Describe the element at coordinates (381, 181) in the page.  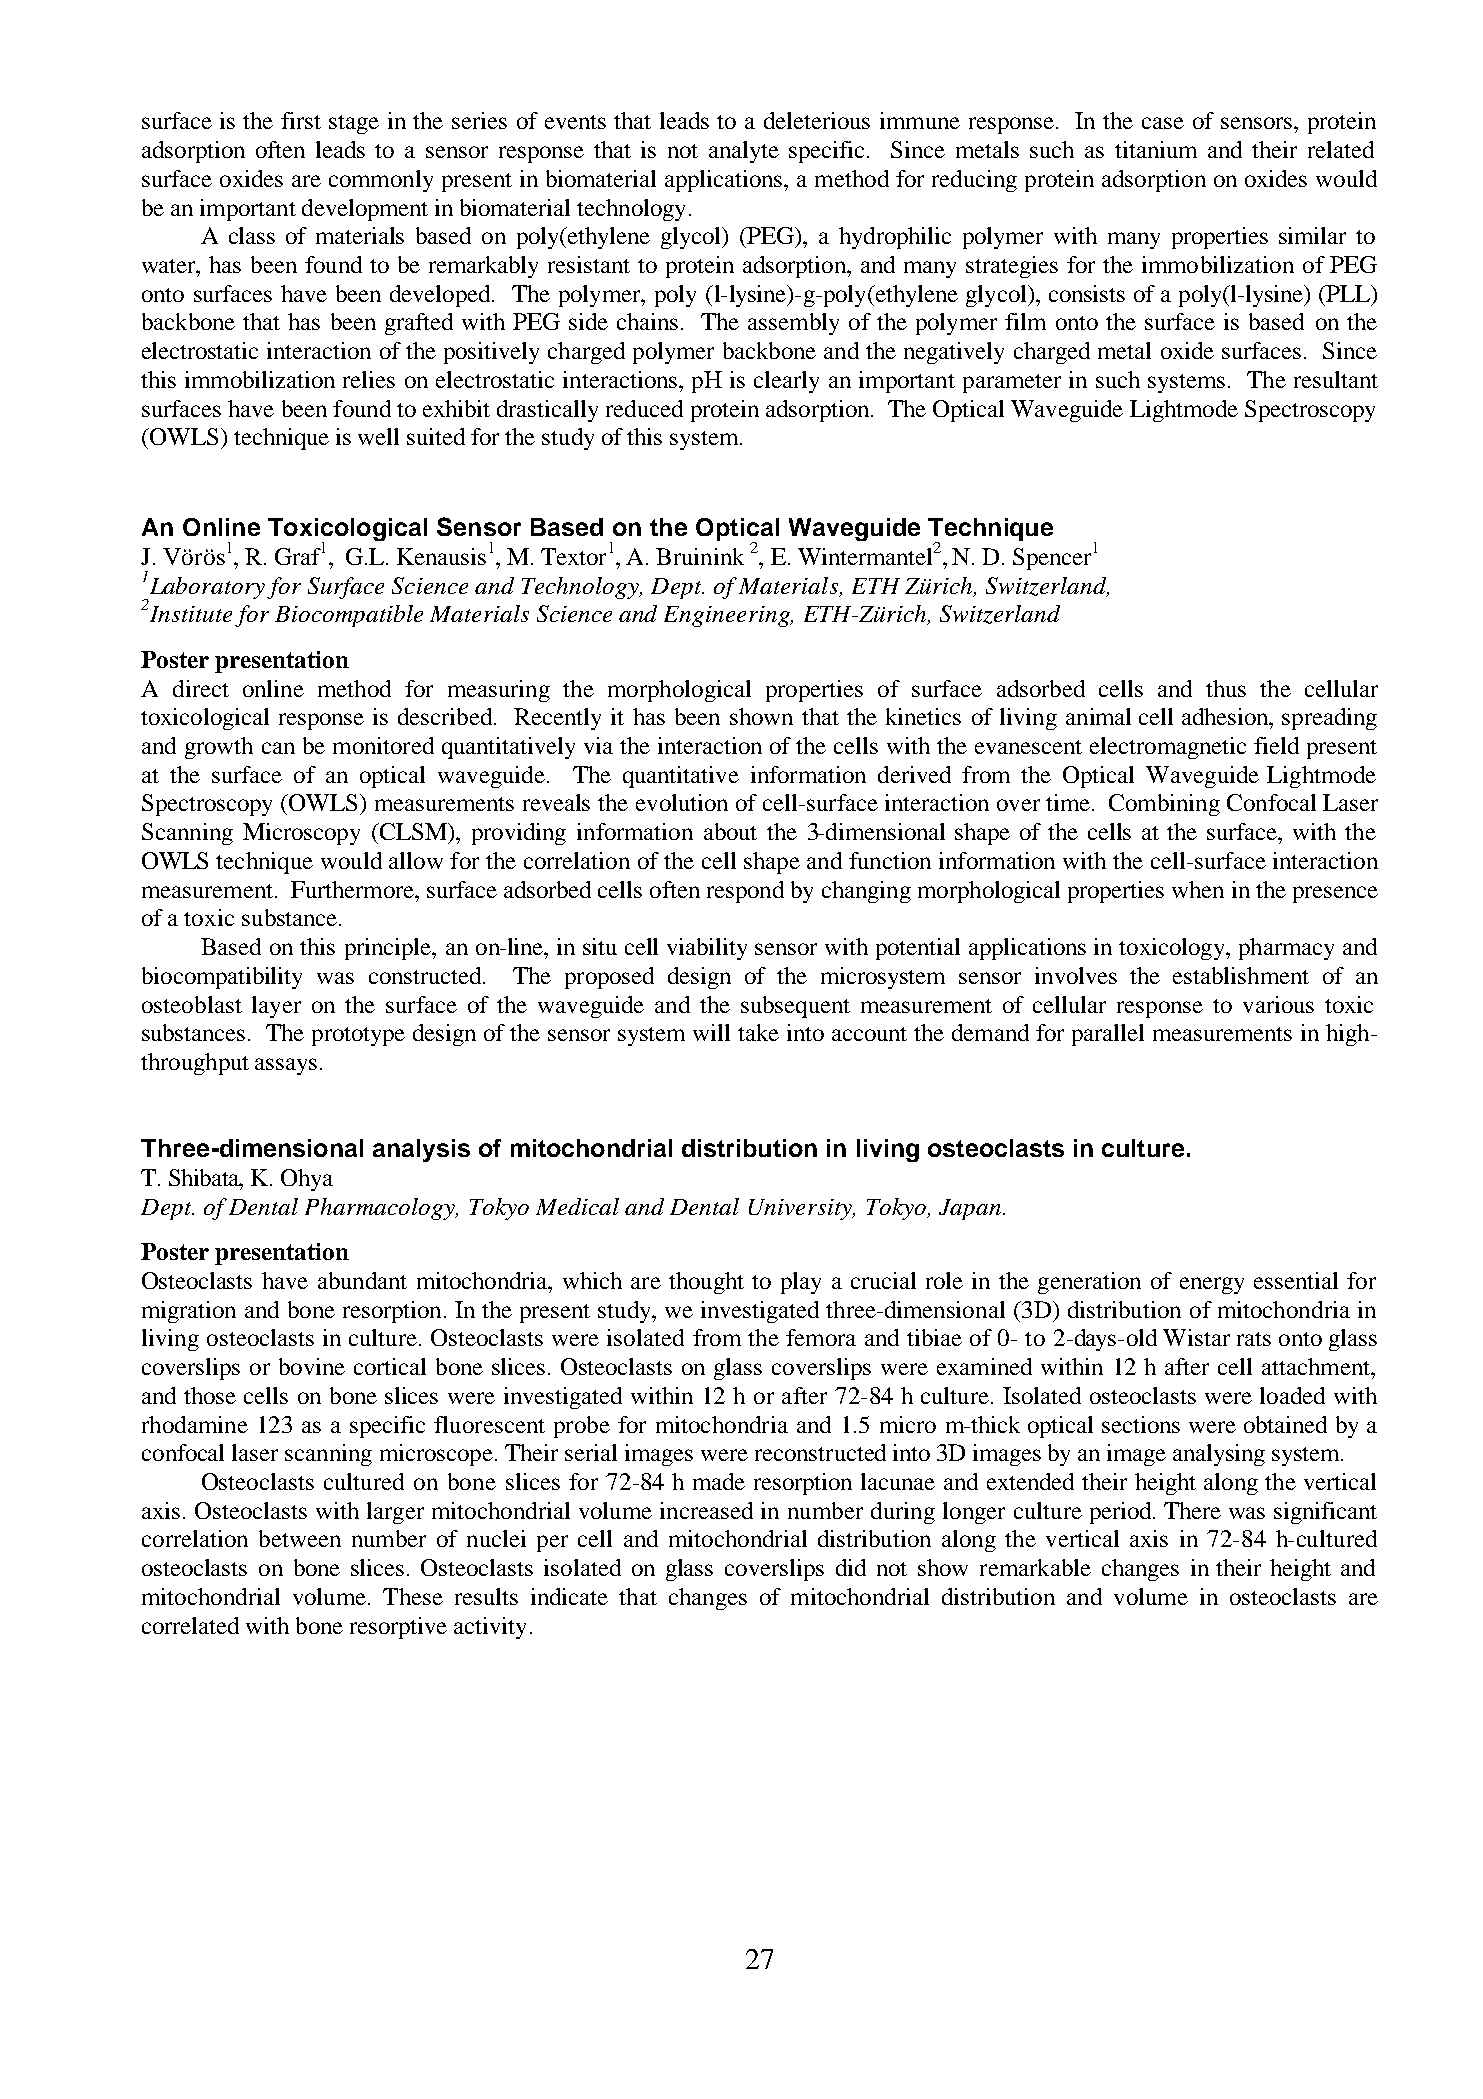
I see `commonly` at that location.
